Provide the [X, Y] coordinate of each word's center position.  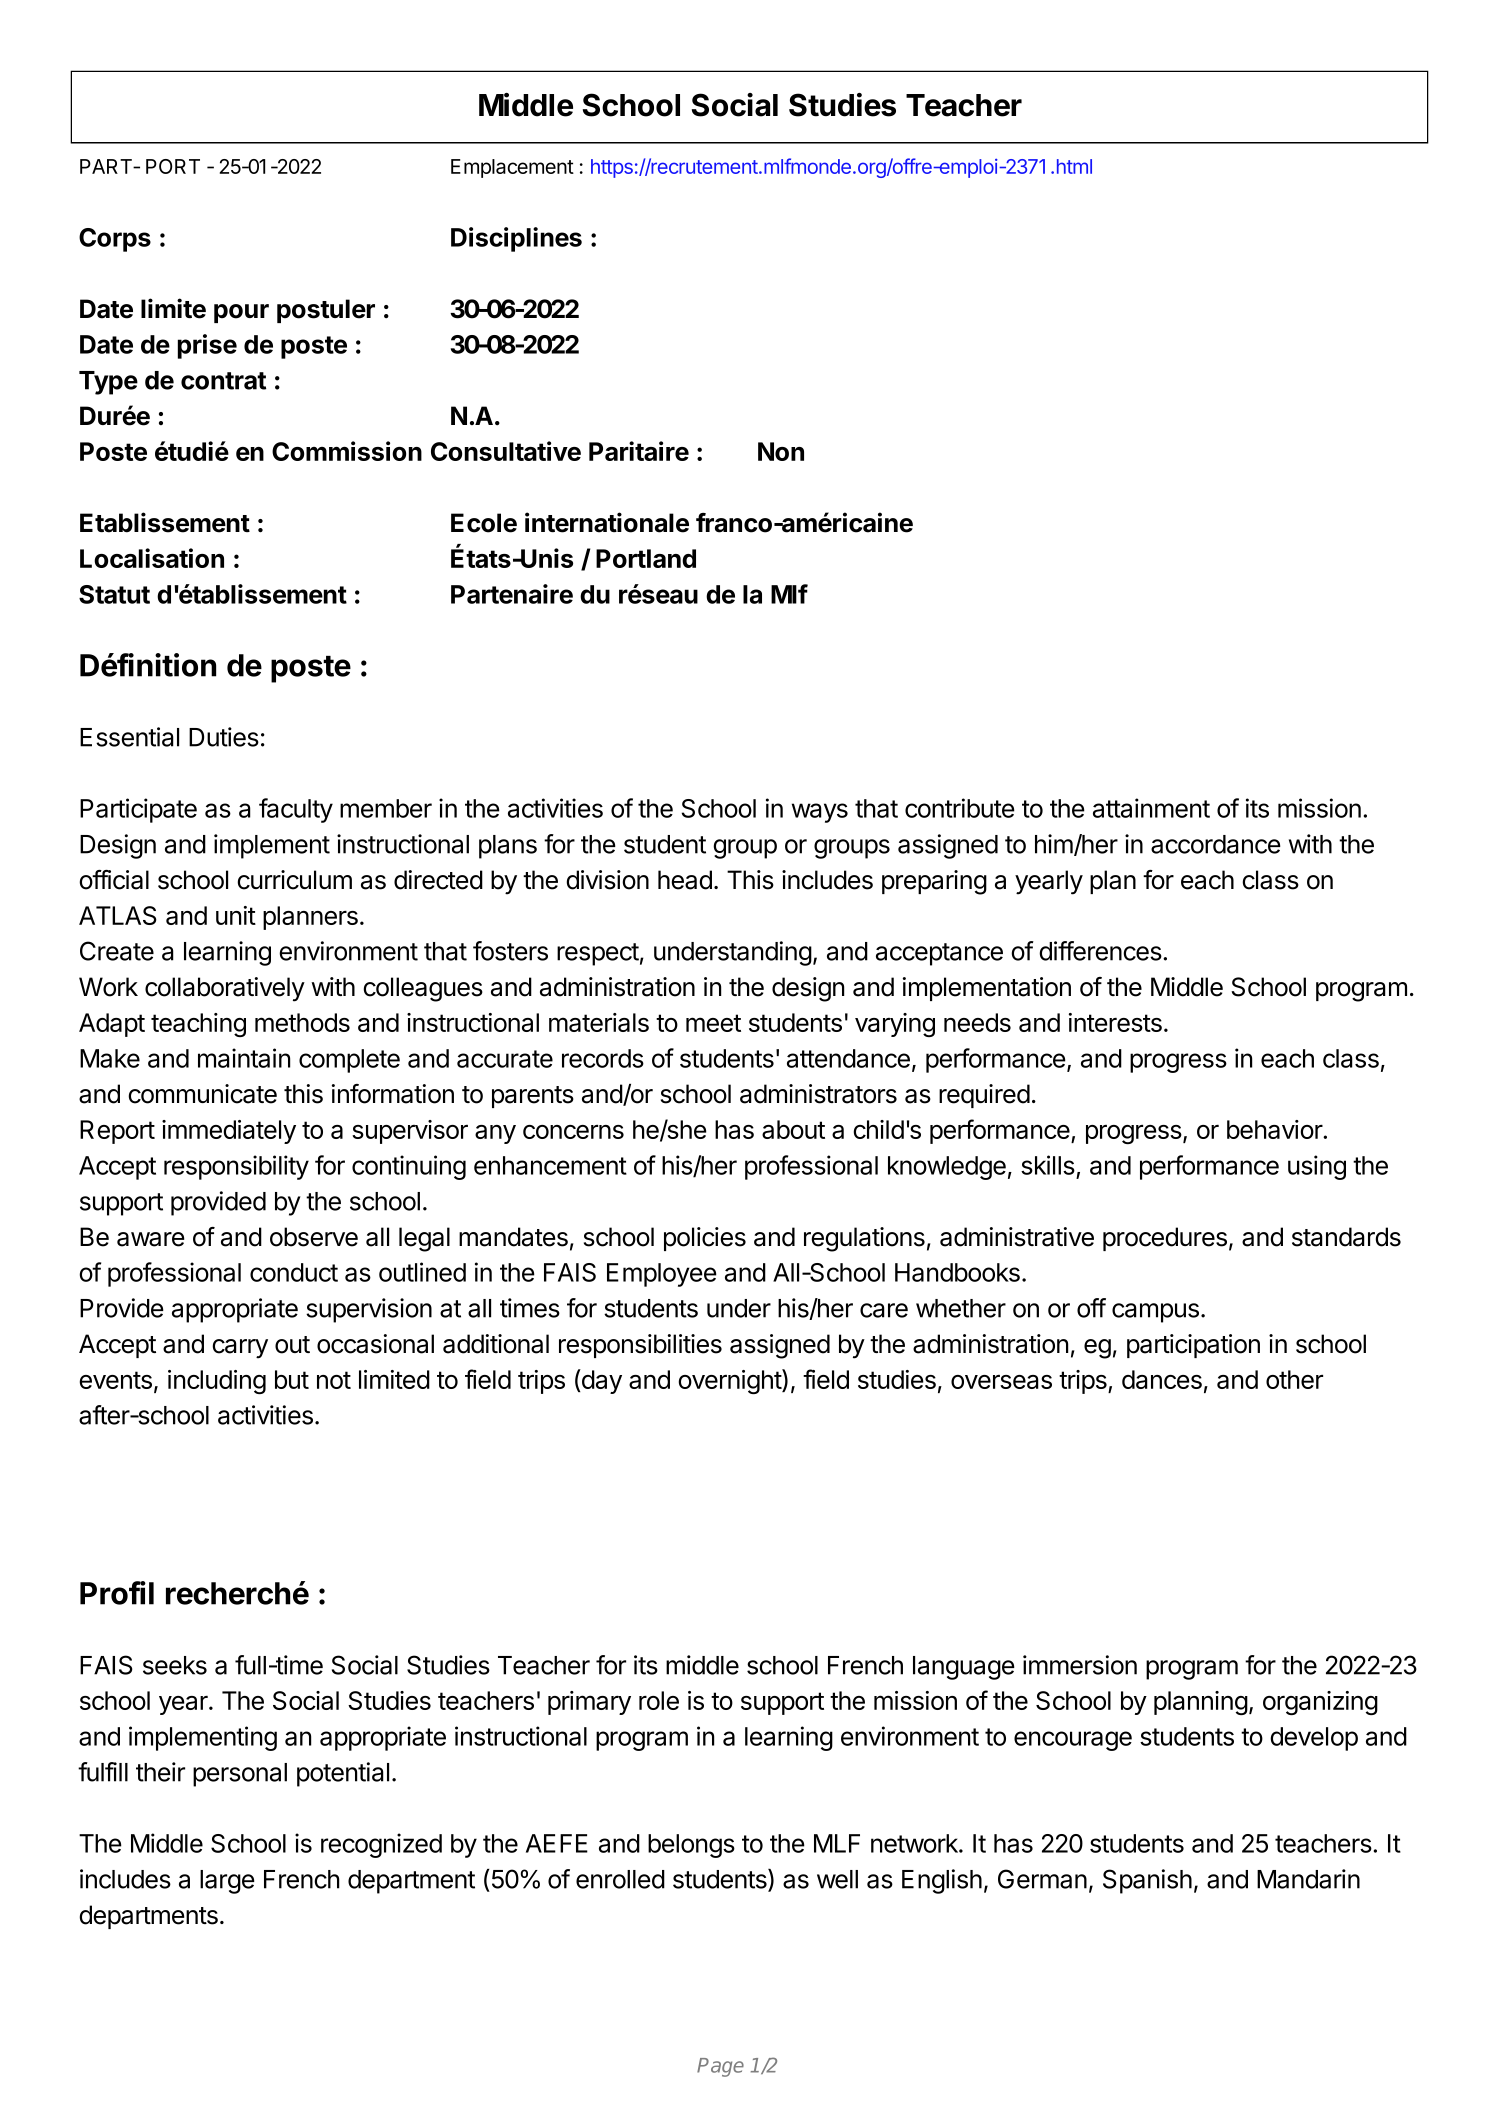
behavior [1275, 1129]
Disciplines [516, 239]
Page [720, 2067]
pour [241, 313]
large [227, 1882]
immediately [229, 1132]
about [793, 1129]
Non [781, 451]
